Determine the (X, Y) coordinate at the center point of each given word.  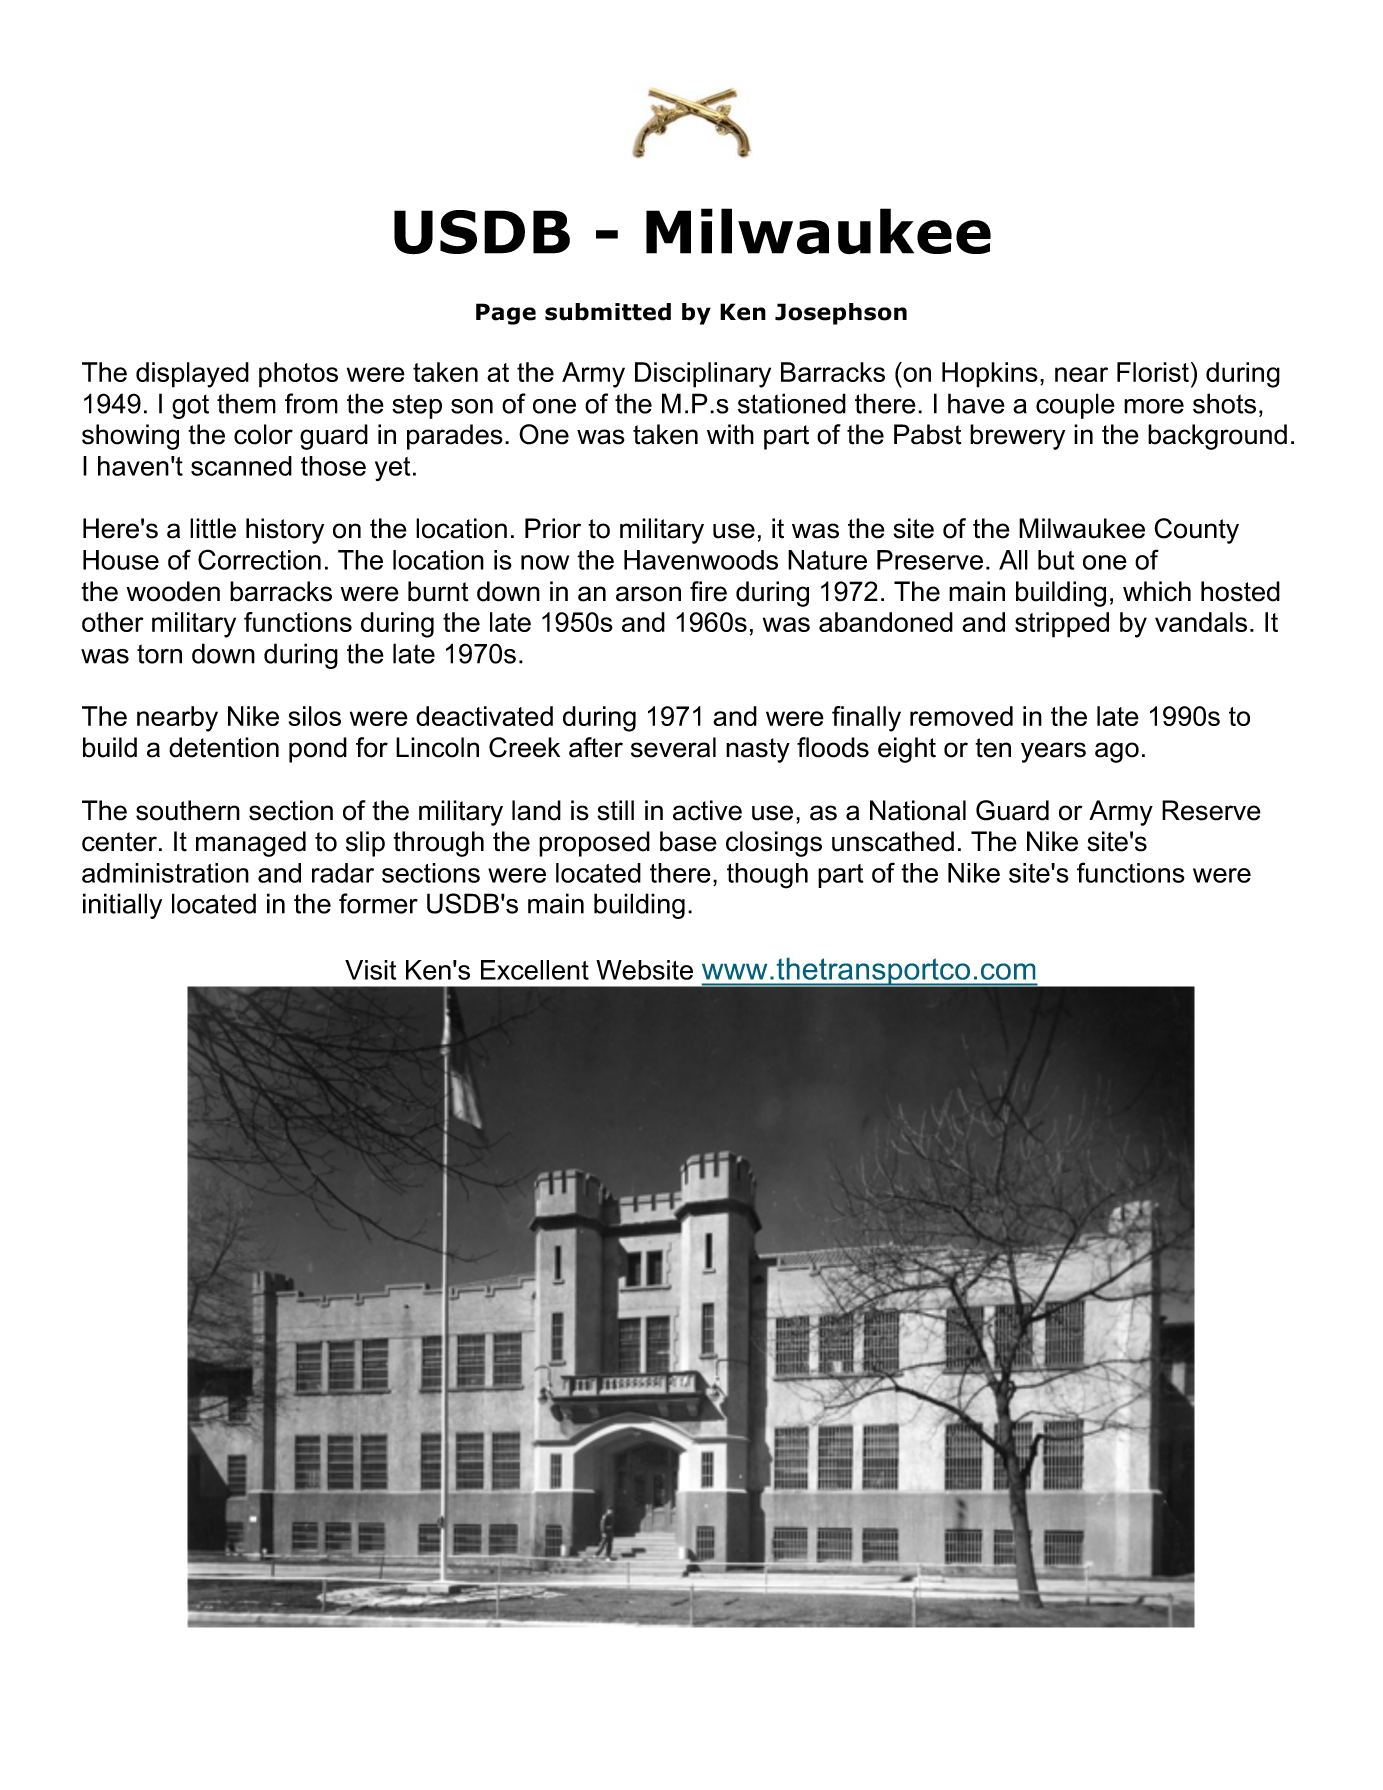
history (285, 531)
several (673, 747)
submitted (608, 312)
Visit (370, 970)
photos (298, 375)
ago (1117, 752)
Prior (553, 528)
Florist (1153, 372)
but (1056, 560)
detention (224, 747)
